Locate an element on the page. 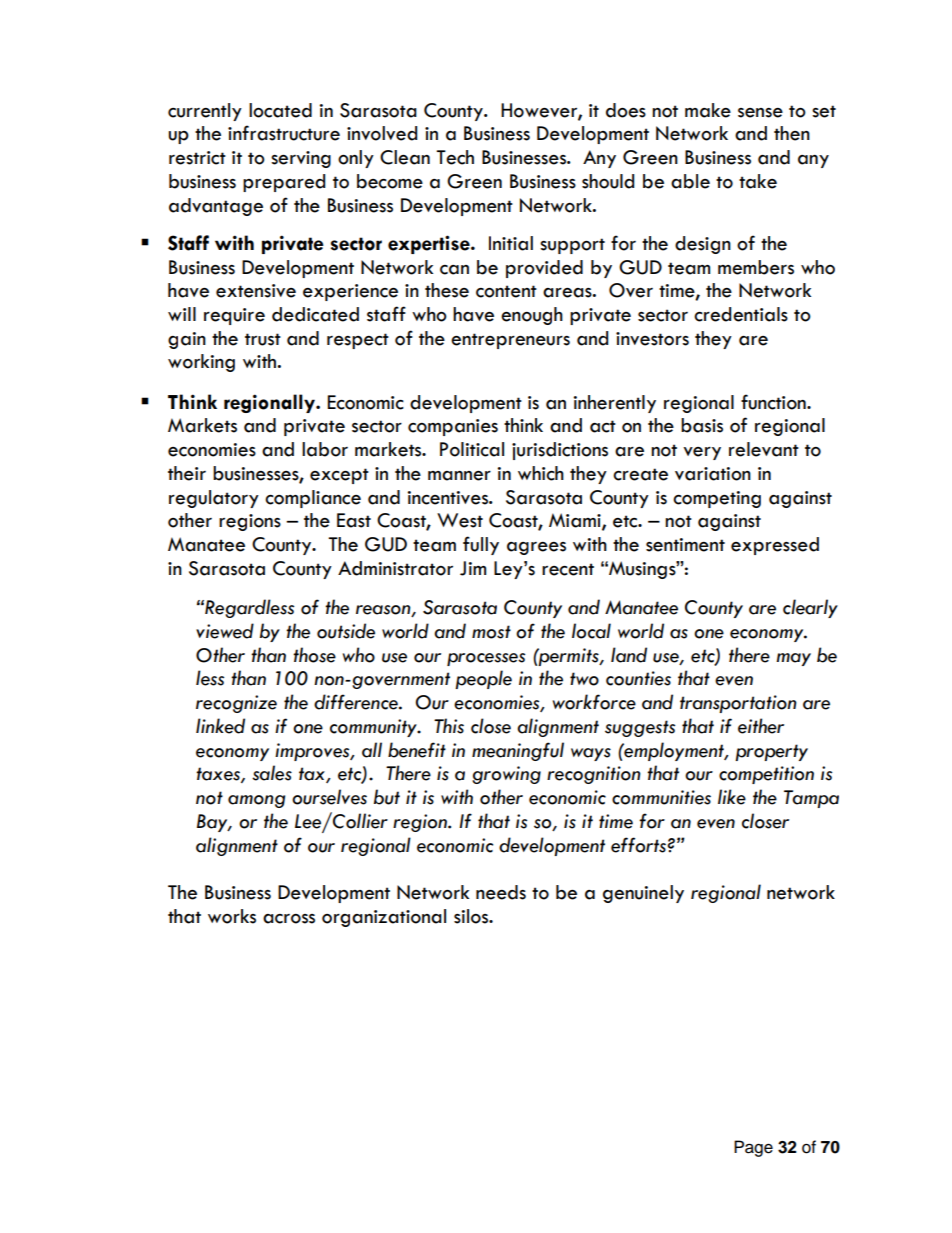 This image has height=1233, width=952. most is located at coordinates (491, 632).
